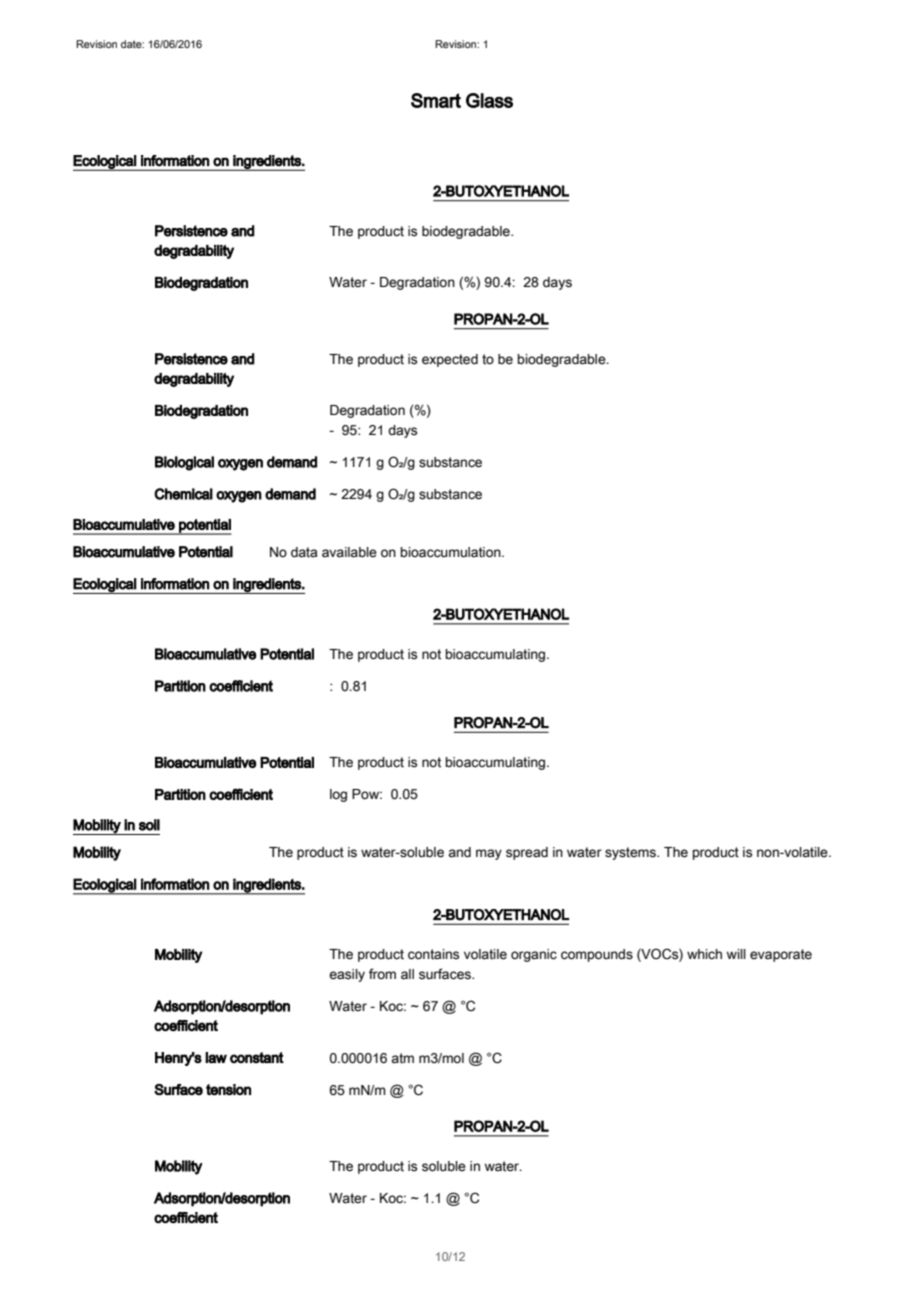 This image has width=924, height=1308. Describe the element at coordinates (402, 1058) in the image. I see `atm` at that location.
